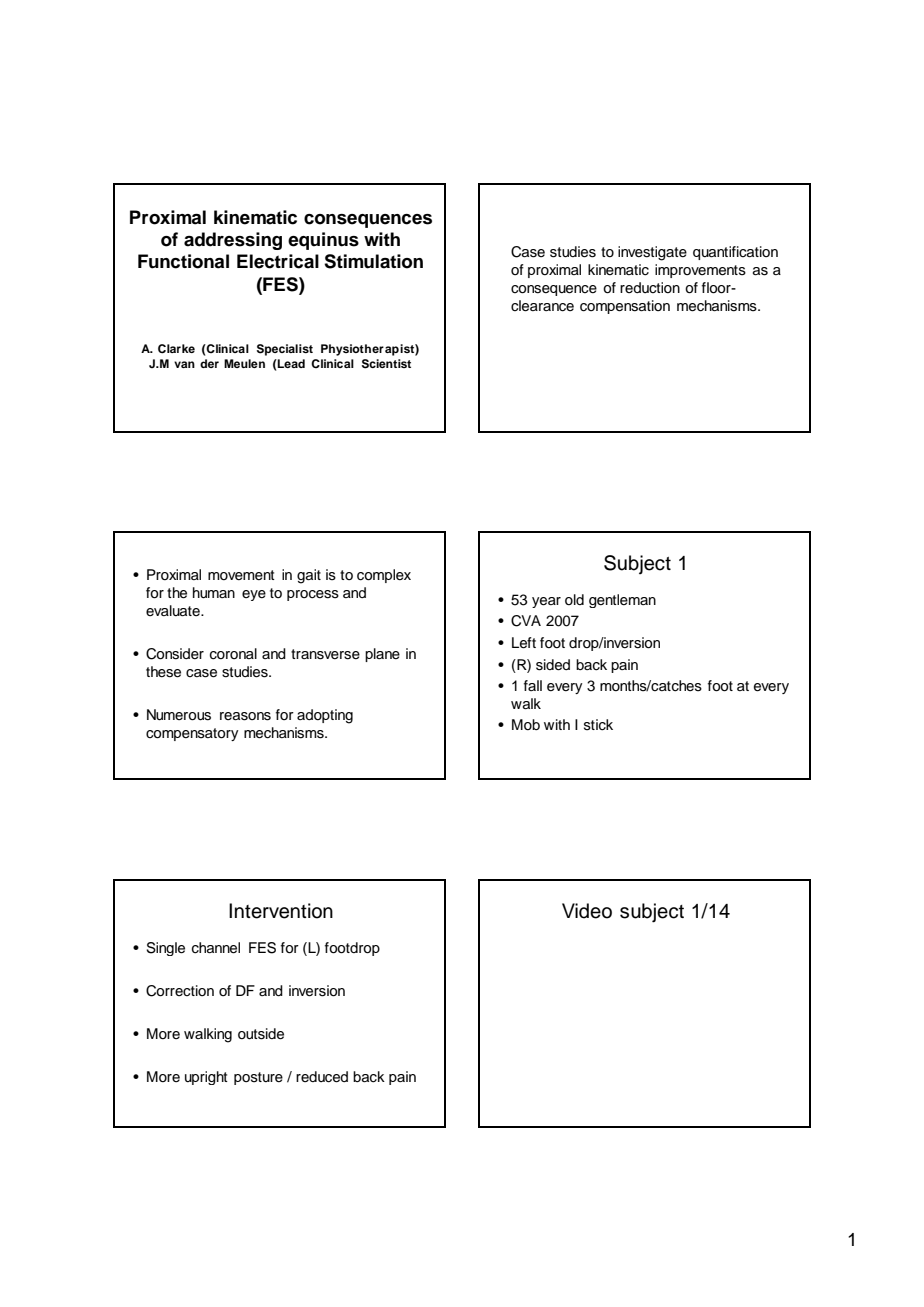 This document has width=924, height=1307. I want to click on gentleman, so click(622, 601).
